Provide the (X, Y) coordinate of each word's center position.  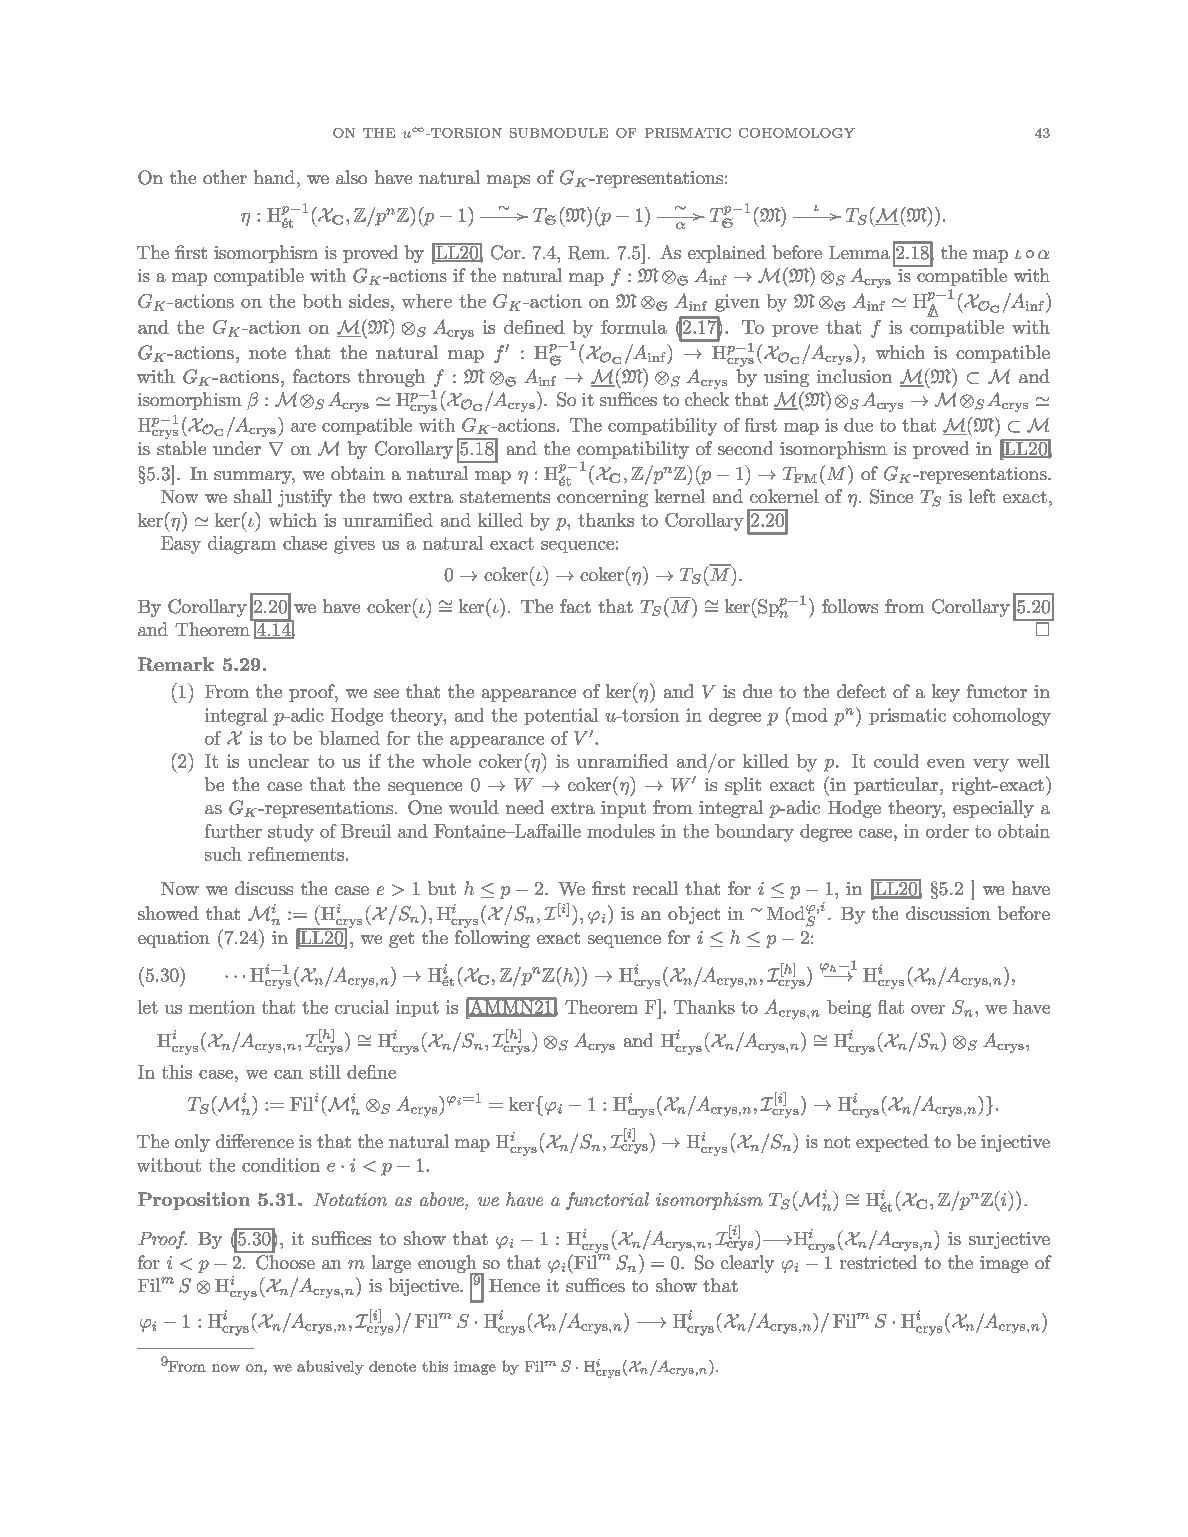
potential (561, 716)
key (946, 693)
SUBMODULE (559, 133)
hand (274, 177)
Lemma (859, 252)
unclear (278, 761)
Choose (285, 1262)
